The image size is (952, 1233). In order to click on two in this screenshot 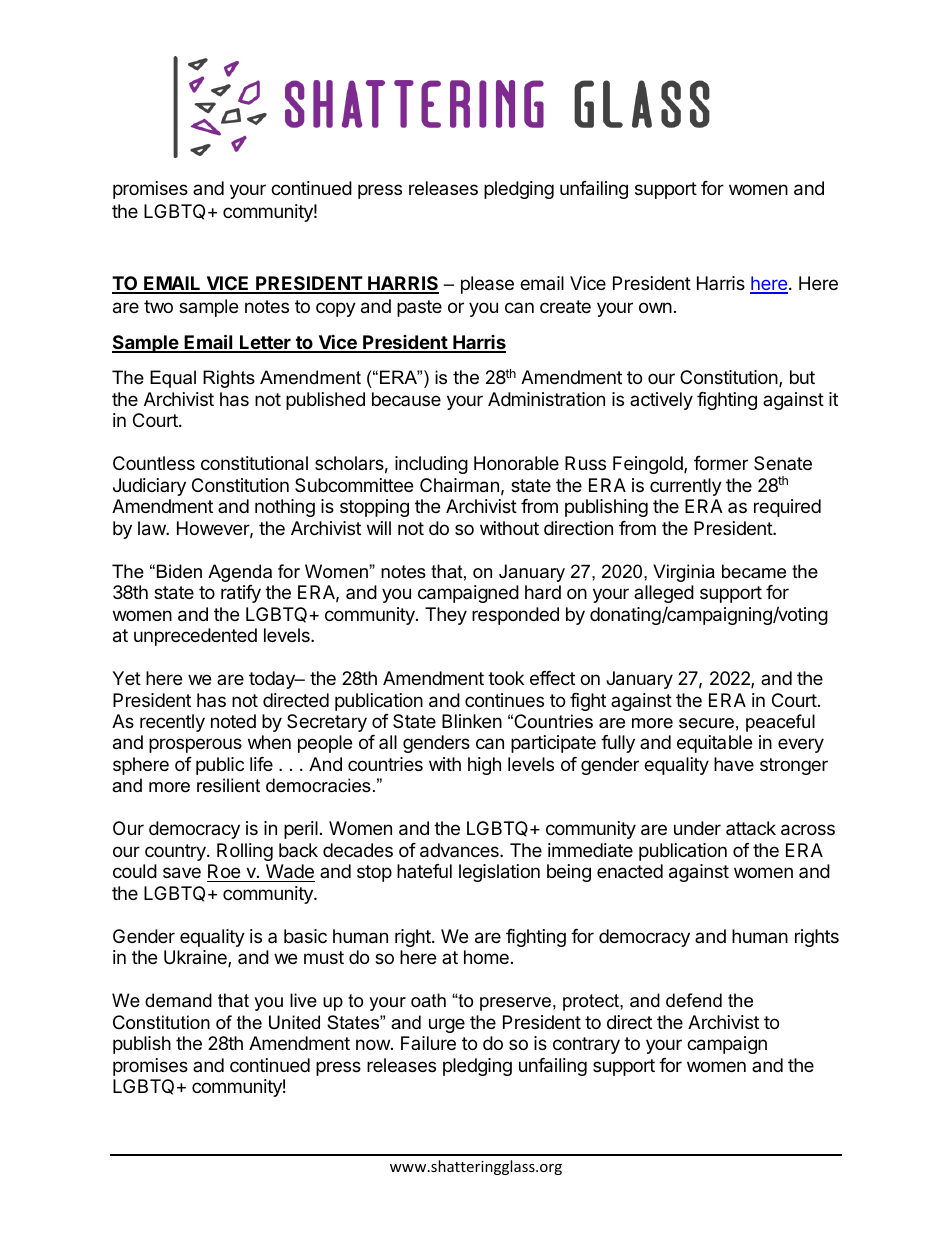, I will do `click(158, 306)`.
